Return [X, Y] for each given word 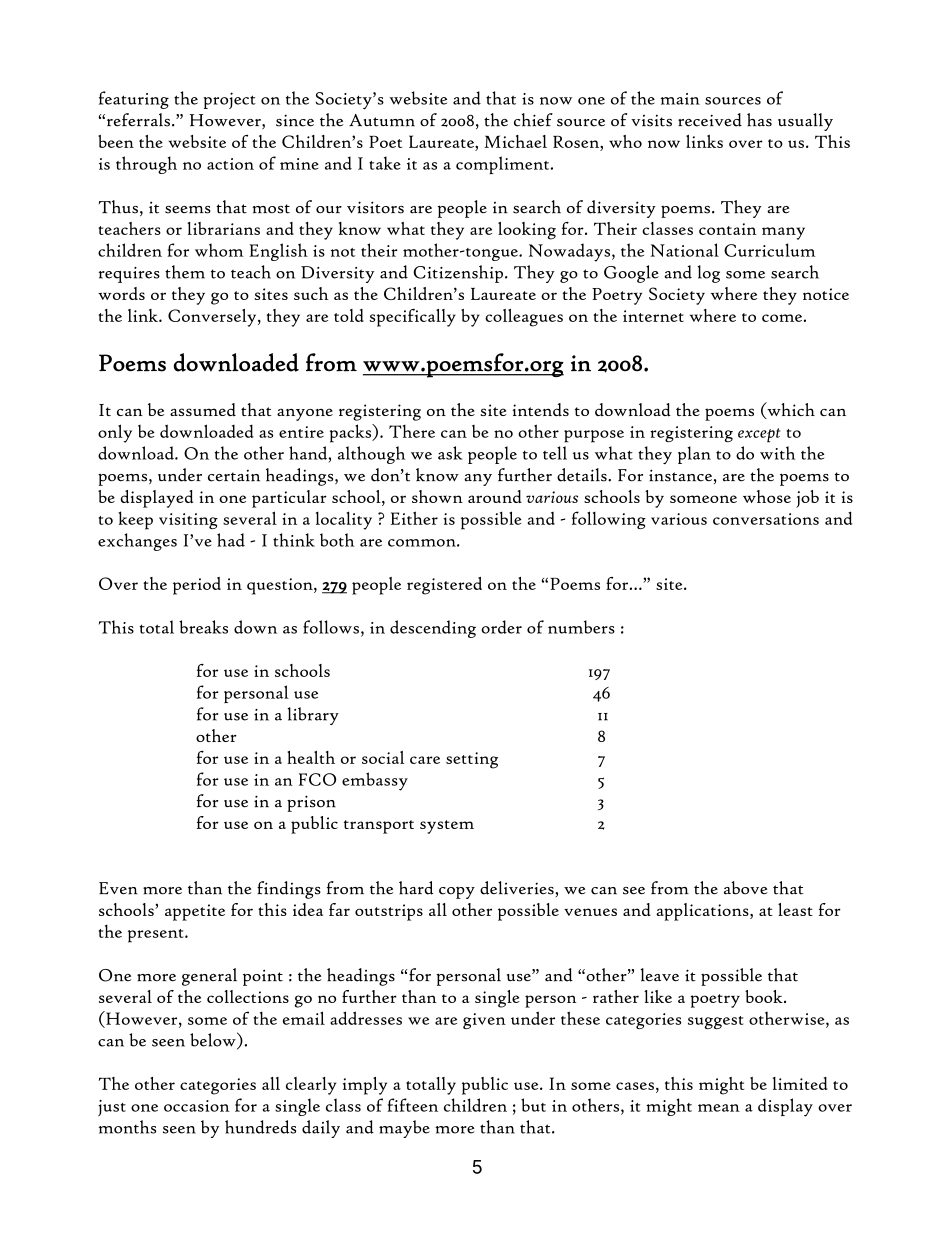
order [501, 627]
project [230, 100]
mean [719, 1108]
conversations [766, 519]
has [759, 120]
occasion [197, 1106]
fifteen [412, 1105]
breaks [203, 627]
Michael [515, 141]
